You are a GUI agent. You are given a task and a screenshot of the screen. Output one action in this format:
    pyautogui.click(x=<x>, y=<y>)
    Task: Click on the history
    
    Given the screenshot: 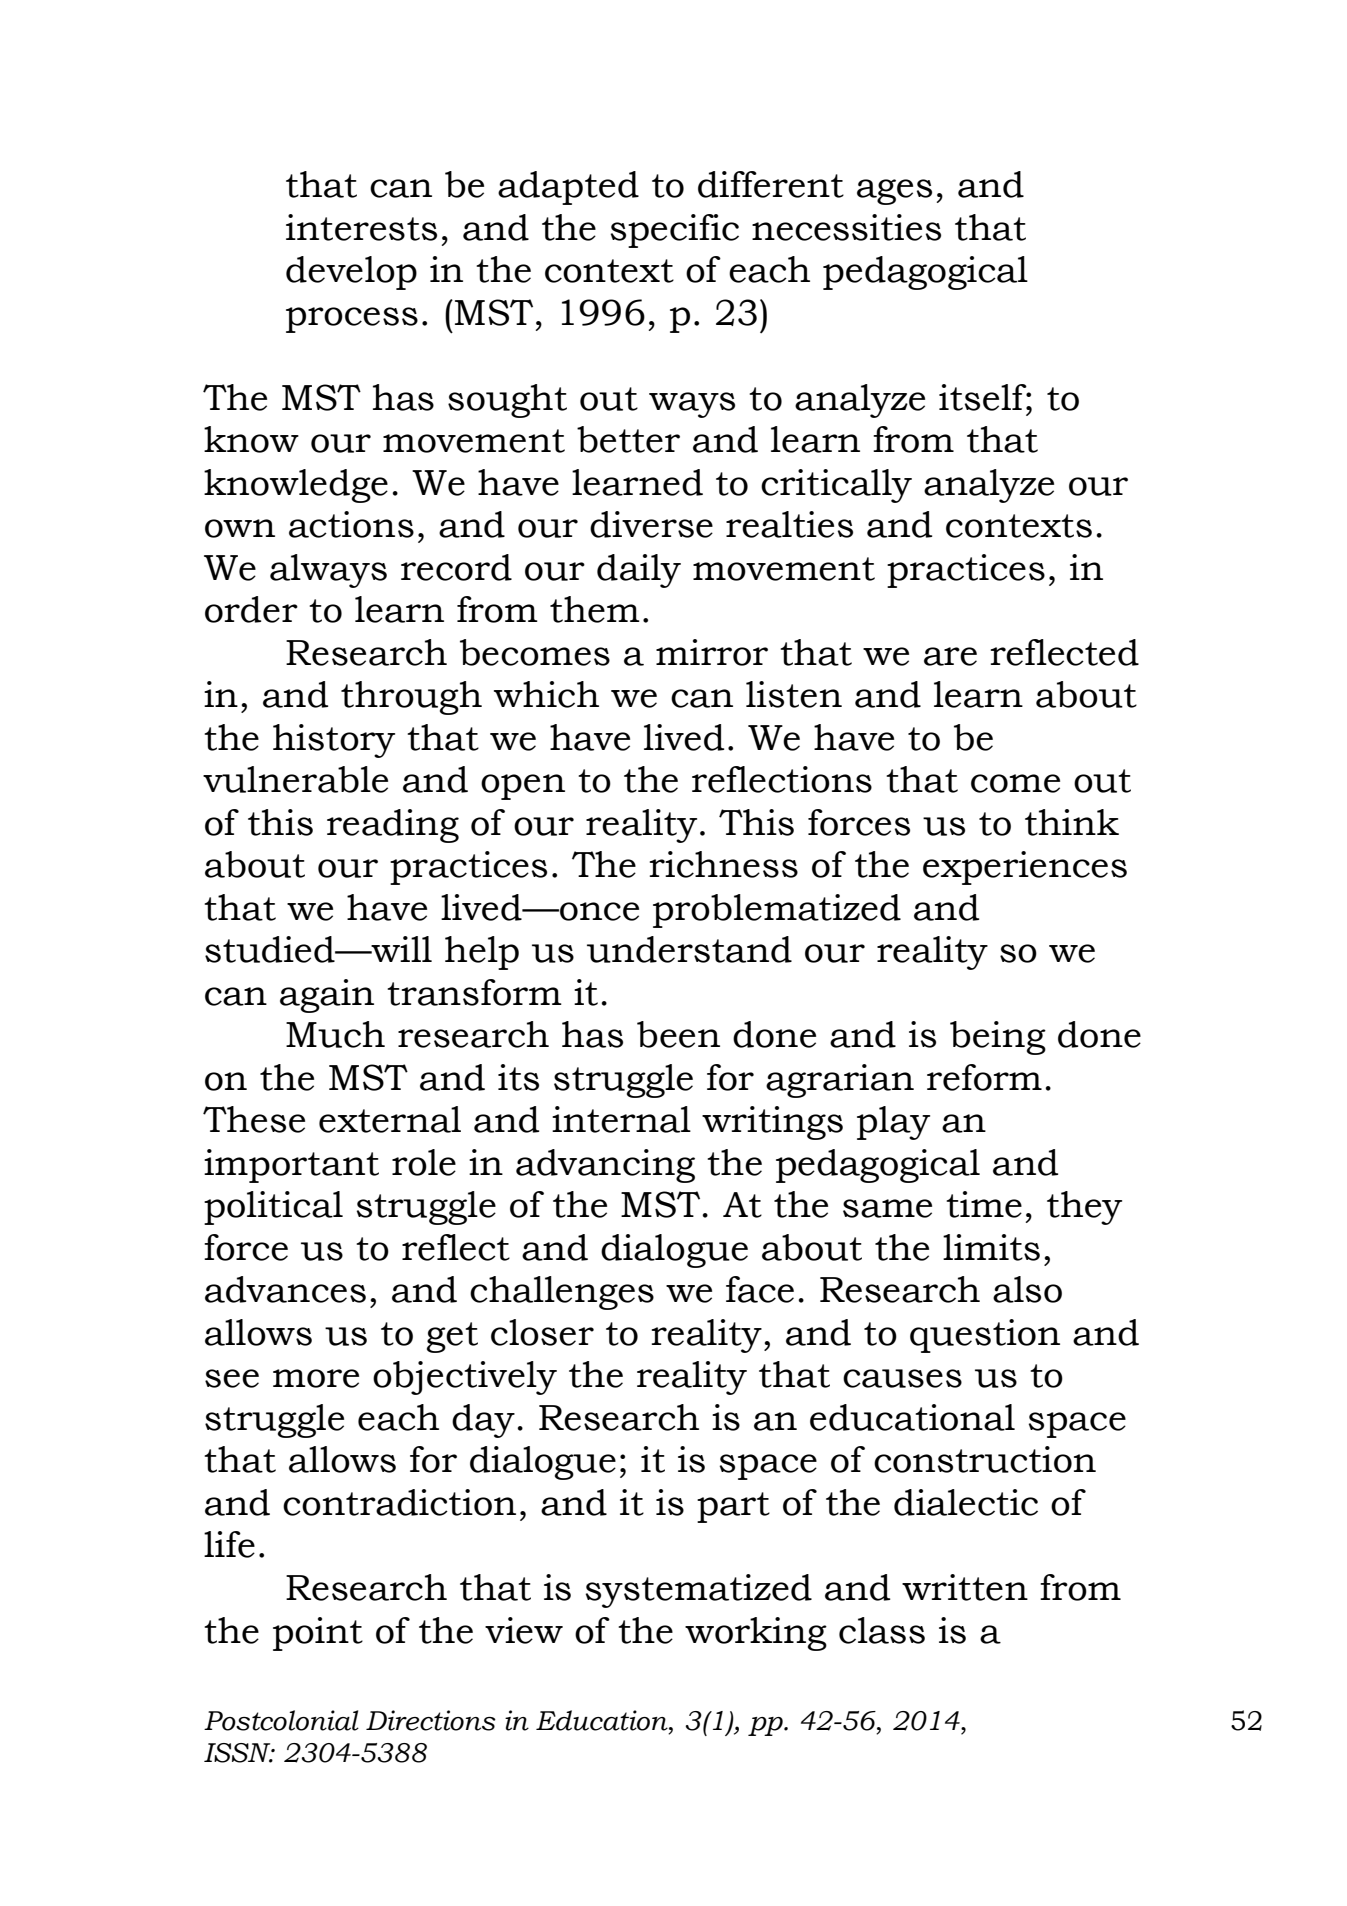 What is the action you would take?
    pyautogui.click(x=334, y=741)
